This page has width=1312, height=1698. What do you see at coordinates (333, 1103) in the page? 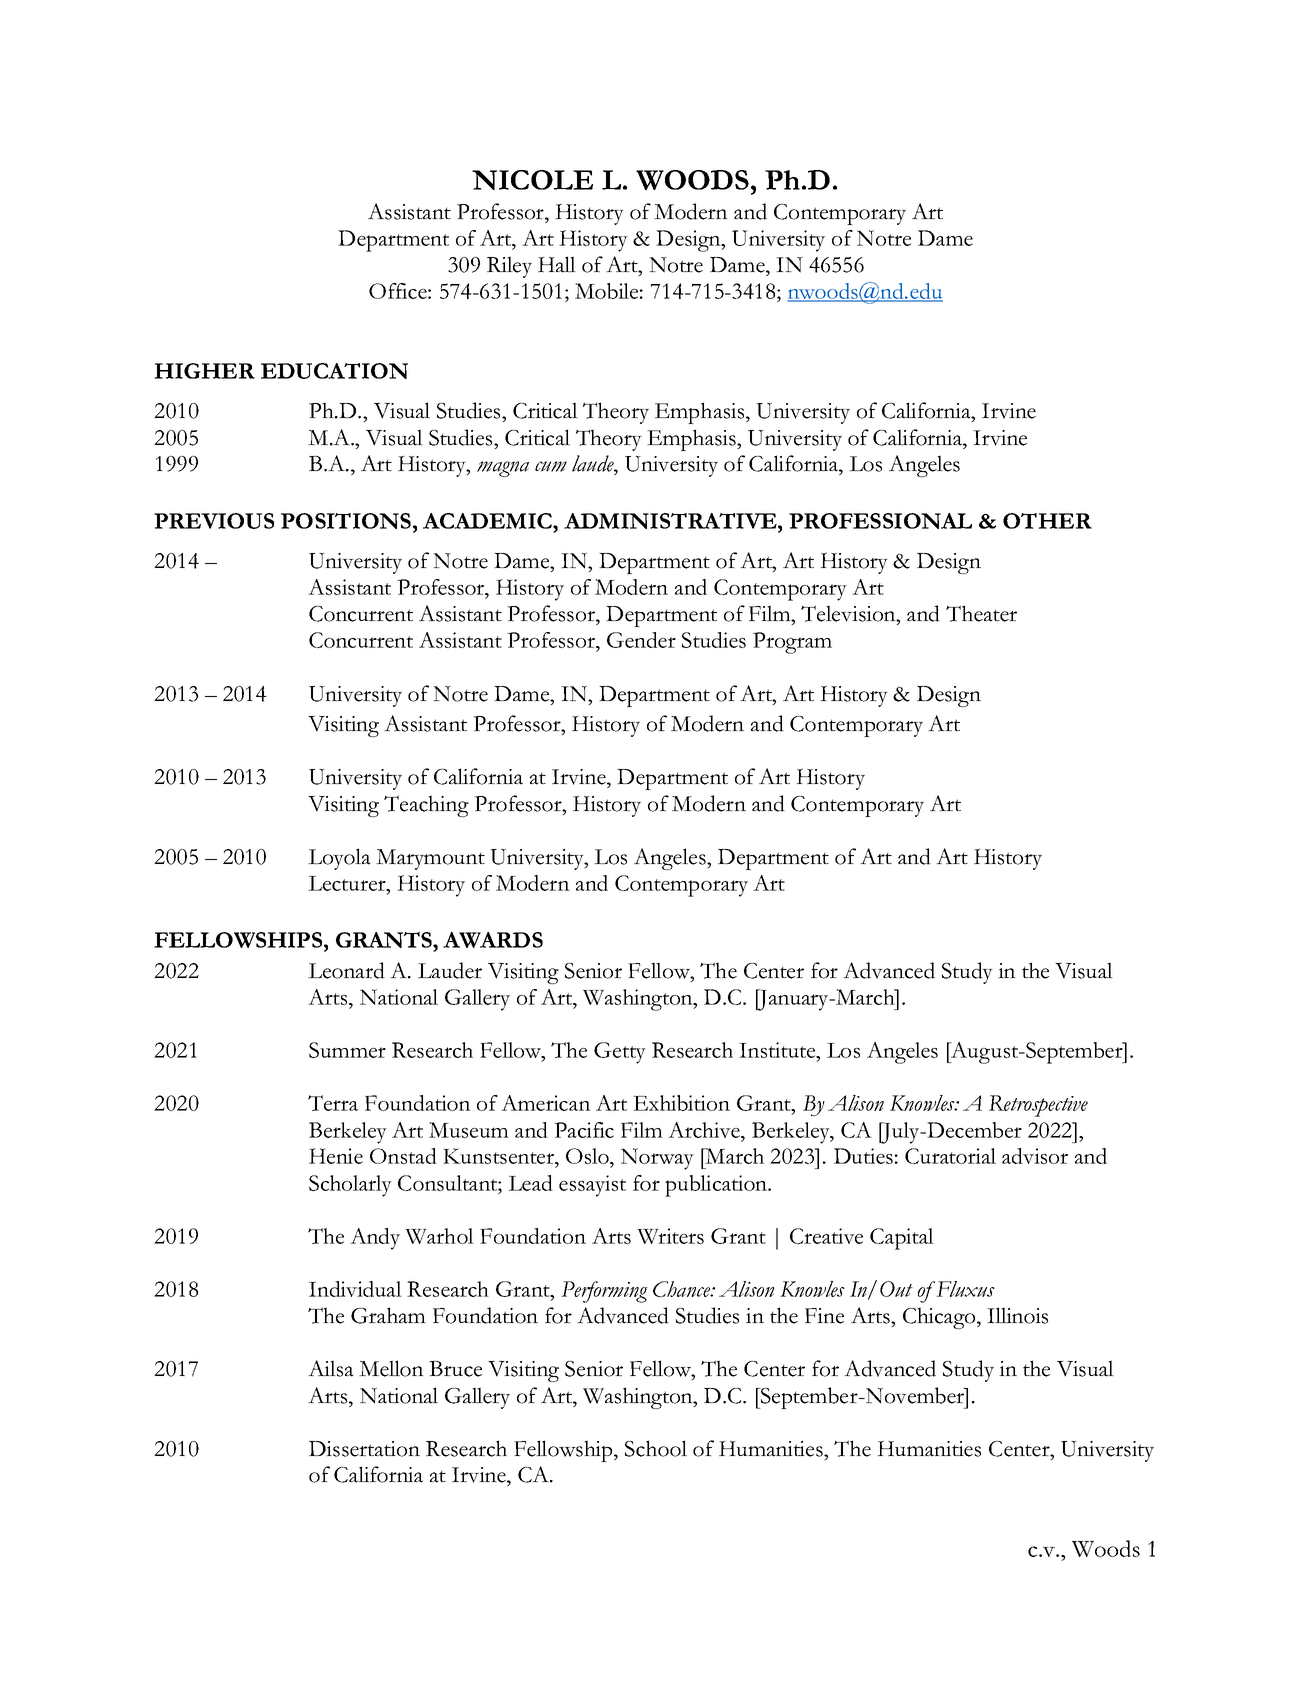
I see `Terra` at bounding box center [333, 1103].
